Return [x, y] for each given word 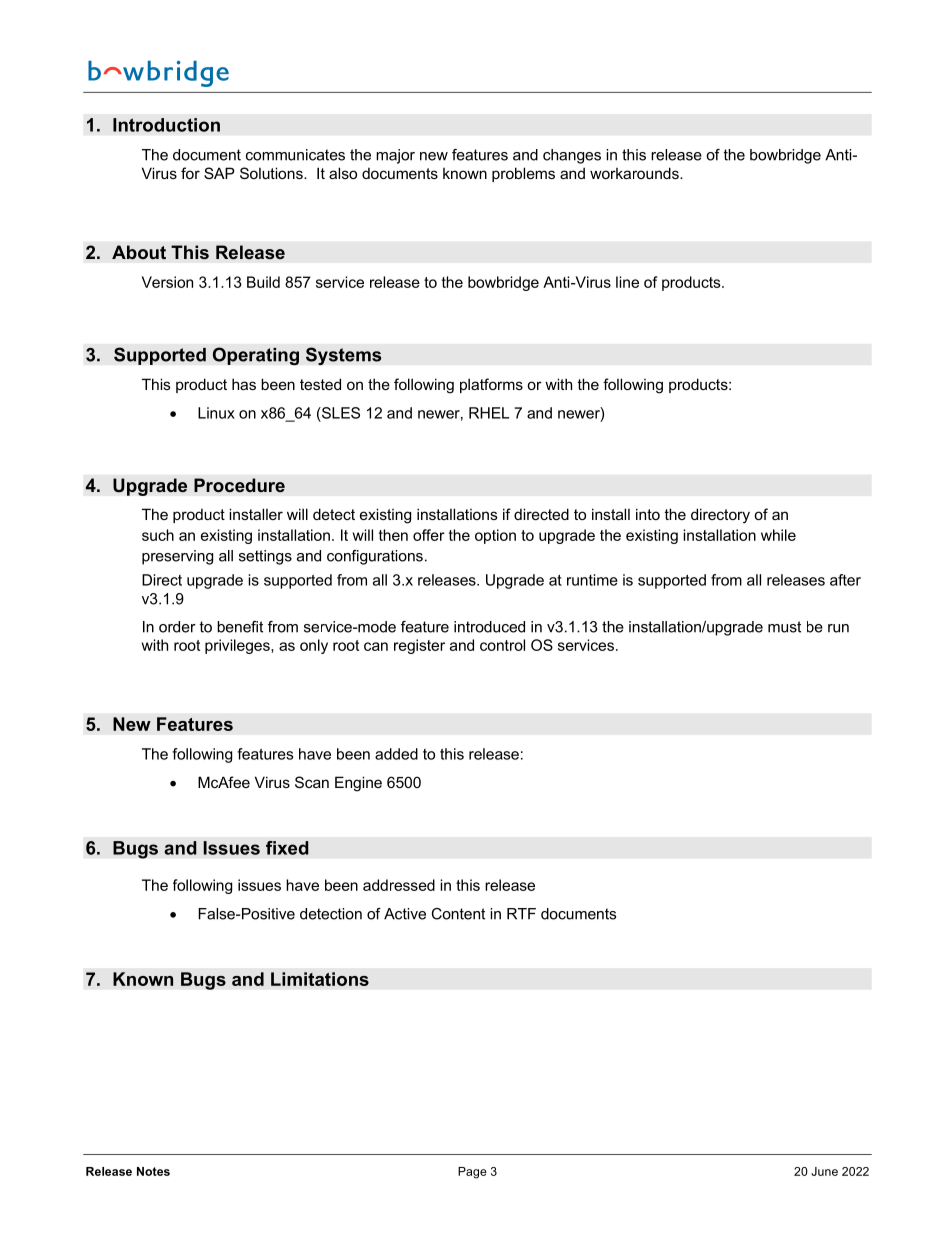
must [784, 627]
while [778, 535]
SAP [219, 173]
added [396, 754]
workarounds [635, 173]
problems [523, 174]
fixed [287, 848]
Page [472, 1173]
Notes [153, 1171]
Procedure [239, 485]
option [495, 536]
